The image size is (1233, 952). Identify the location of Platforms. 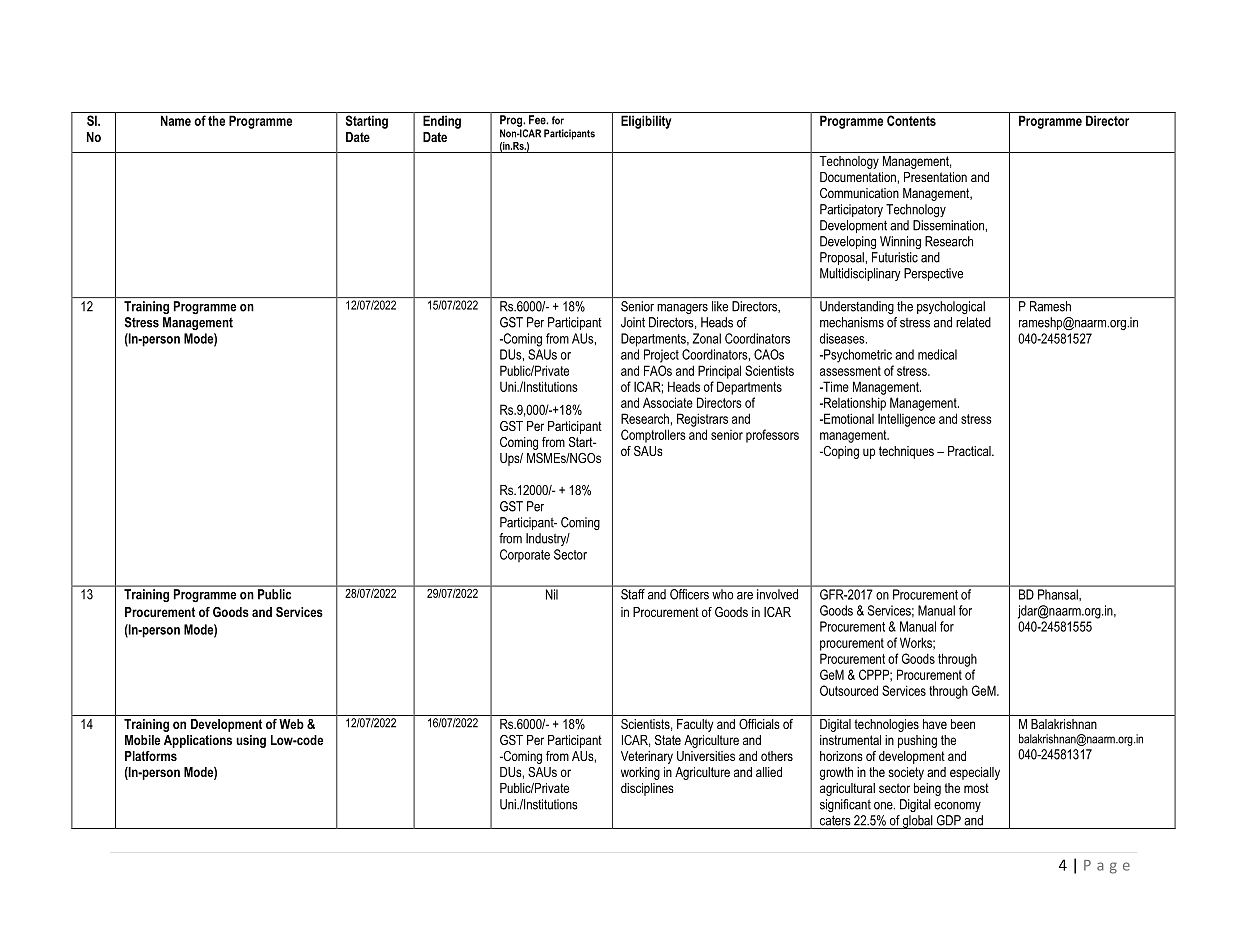
(151, 756).
